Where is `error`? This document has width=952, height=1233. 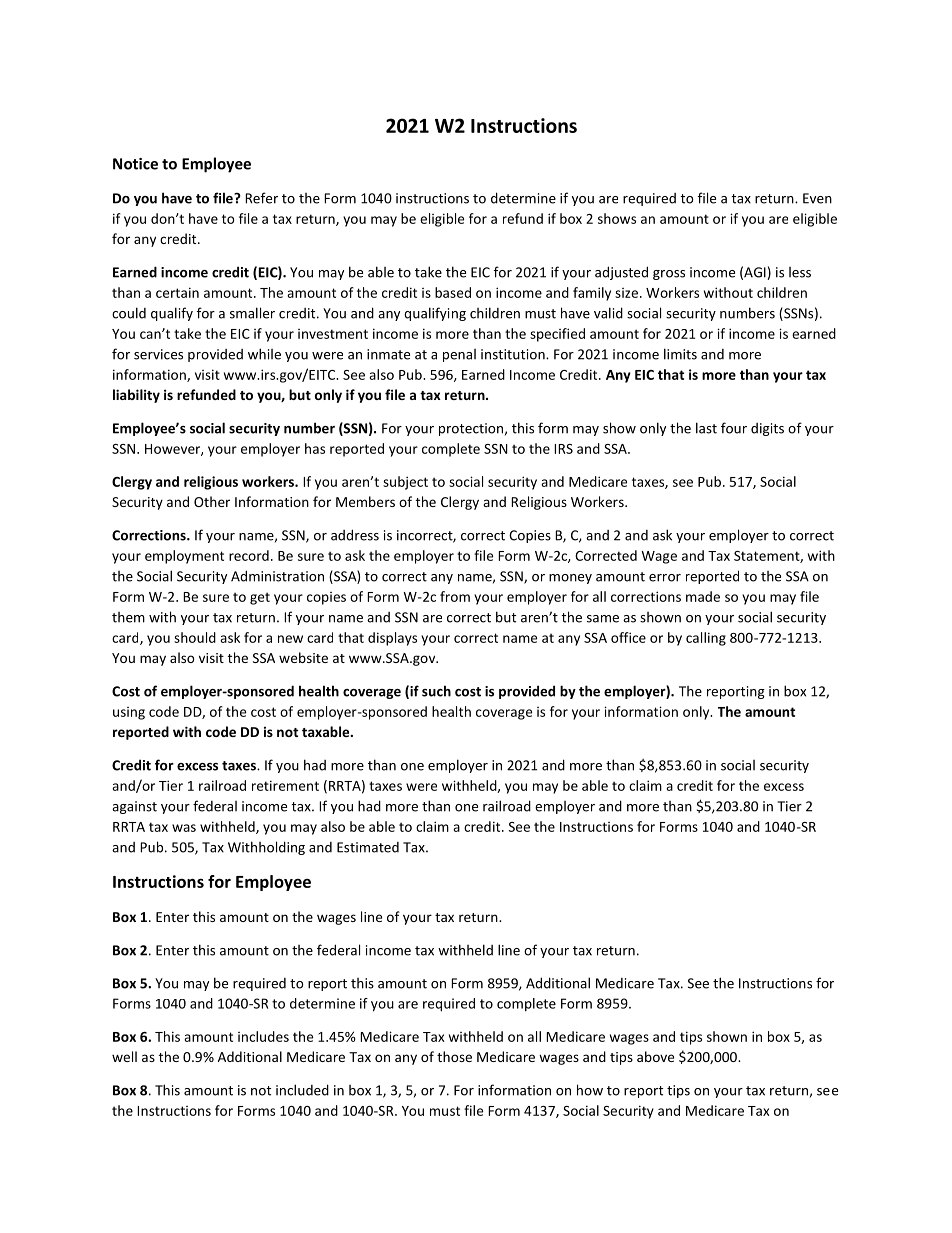 error is located at coordinates (665, 578).
